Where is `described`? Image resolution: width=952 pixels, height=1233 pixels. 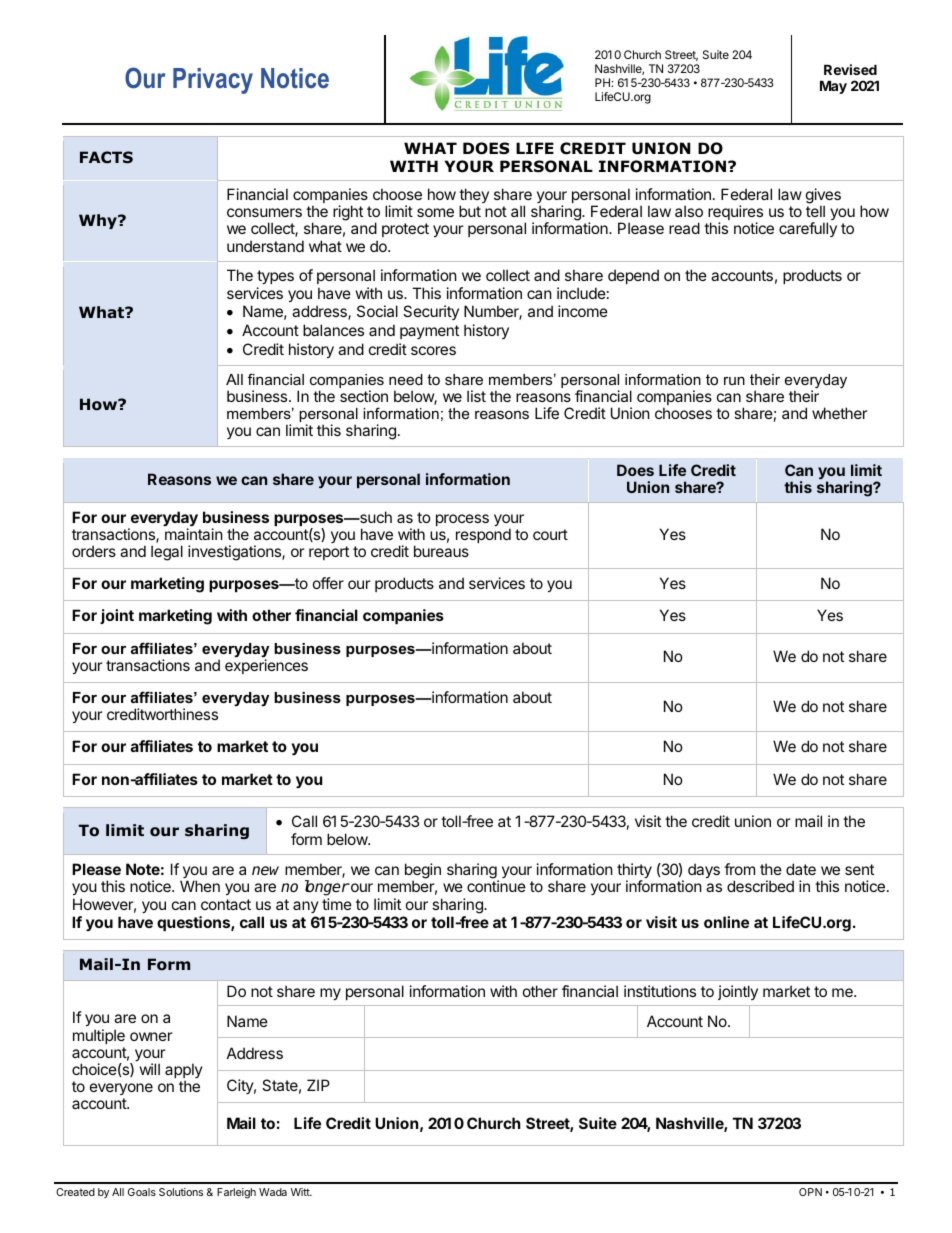
described is located at coordinates (760, 886).
